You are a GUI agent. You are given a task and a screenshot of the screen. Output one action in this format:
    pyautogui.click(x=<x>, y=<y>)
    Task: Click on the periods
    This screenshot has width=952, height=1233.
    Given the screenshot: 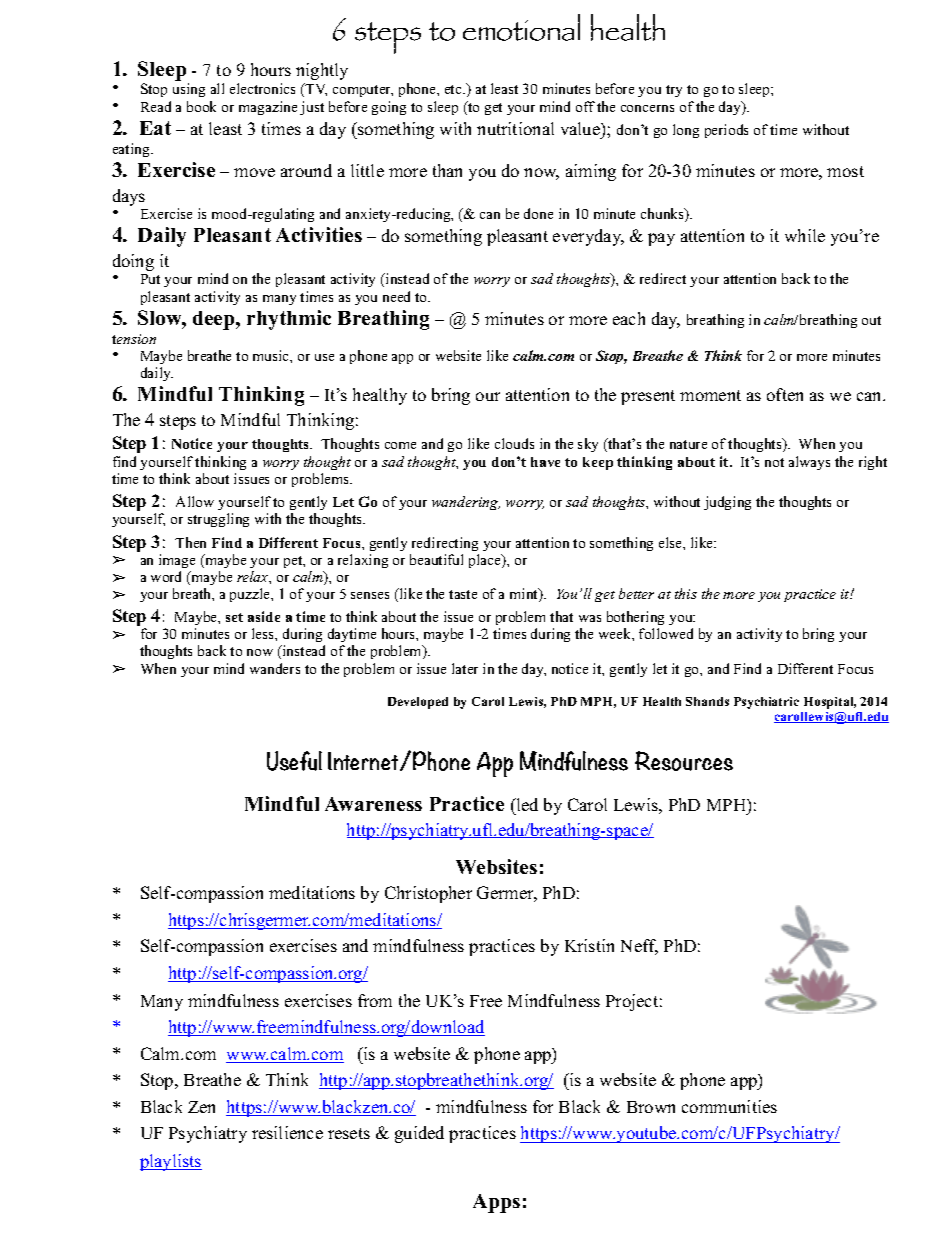 What is the action you would take?
    pyautogui.click(x=726, y=131)
